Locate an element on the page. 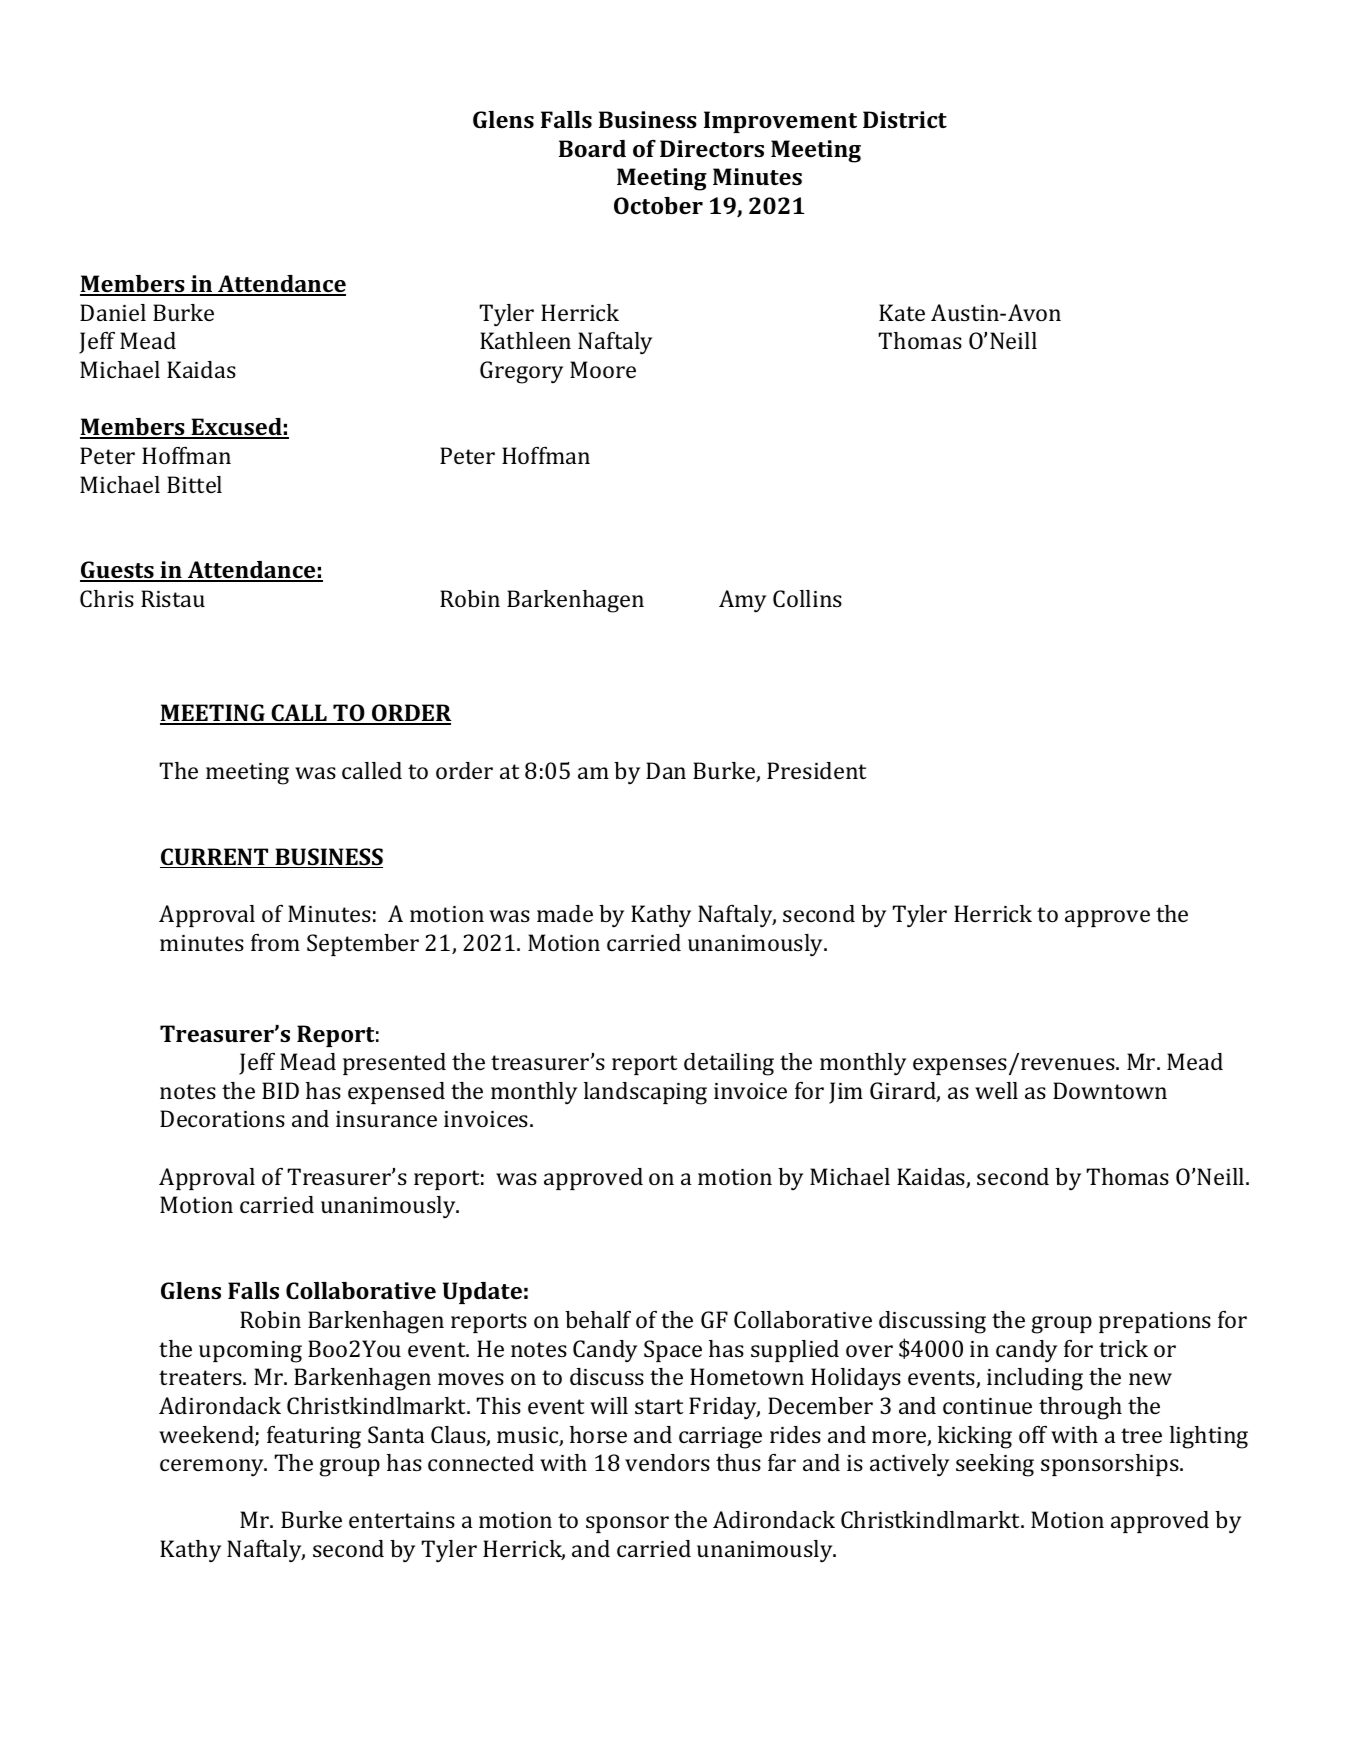 The image size is (1358, 1758). Daniel is located at coordinates (113, 312).
